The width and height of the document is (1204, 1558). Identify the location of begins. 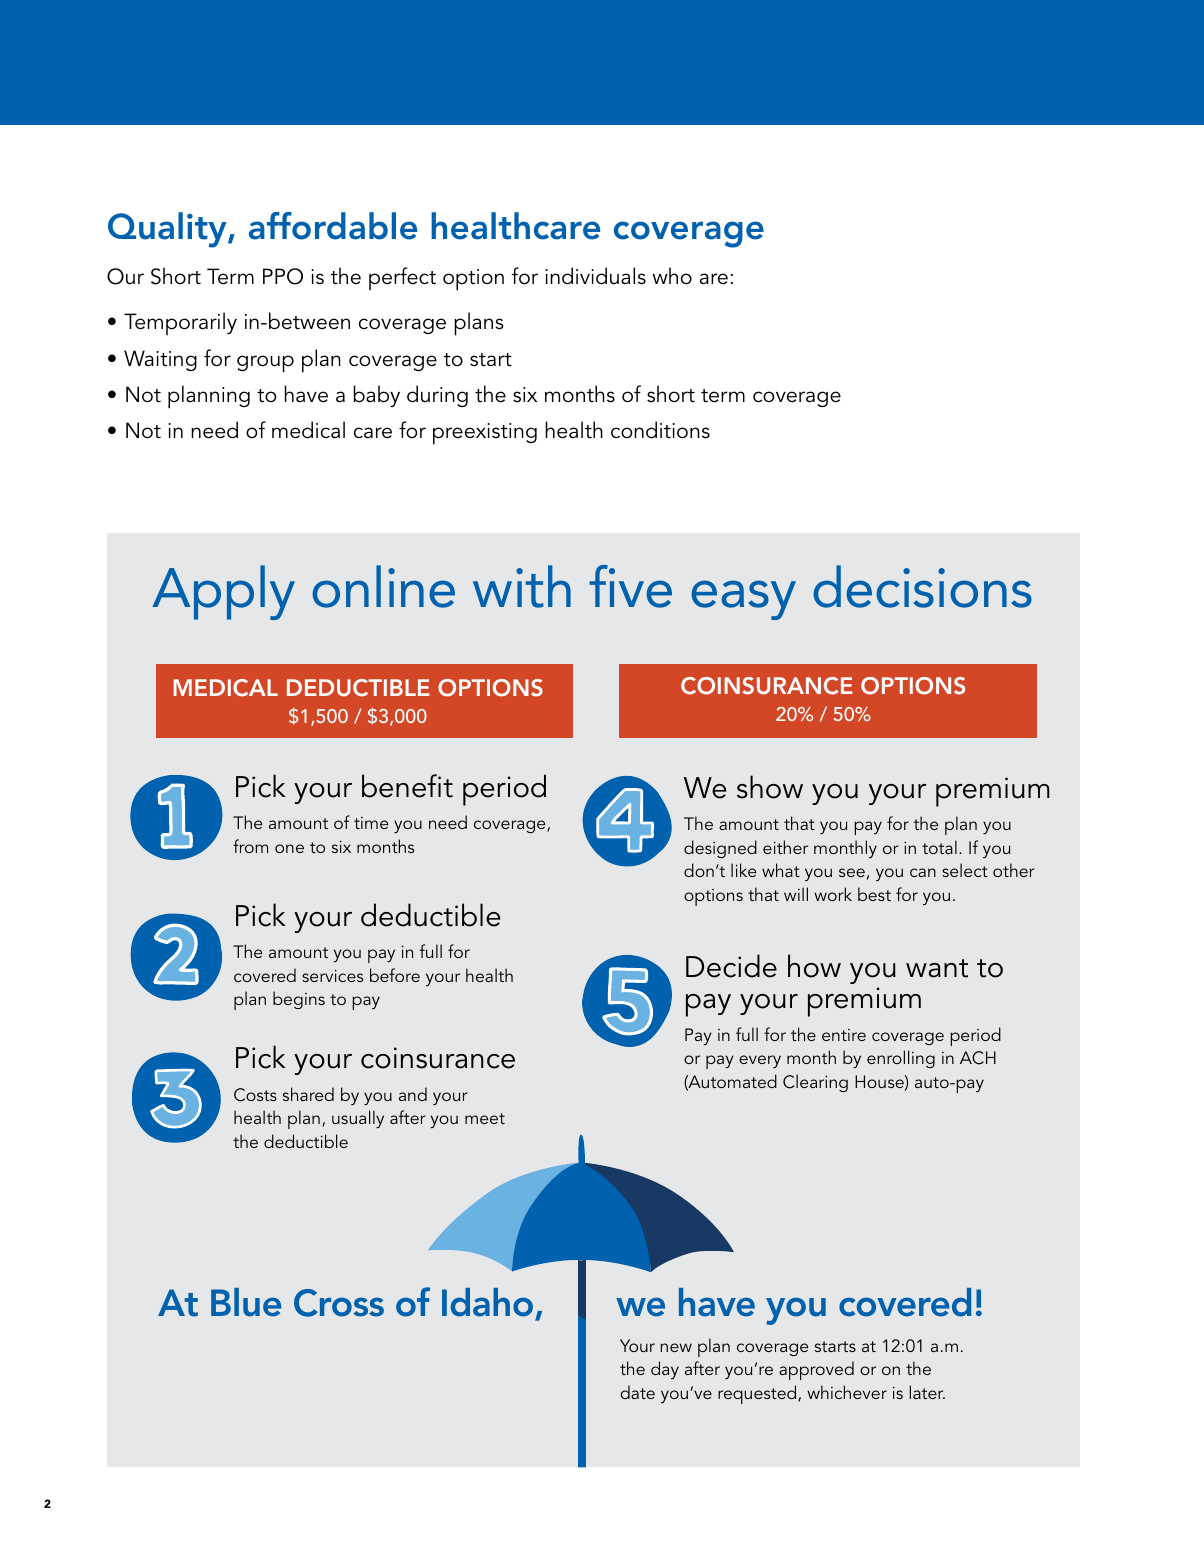
(299, 1000).
